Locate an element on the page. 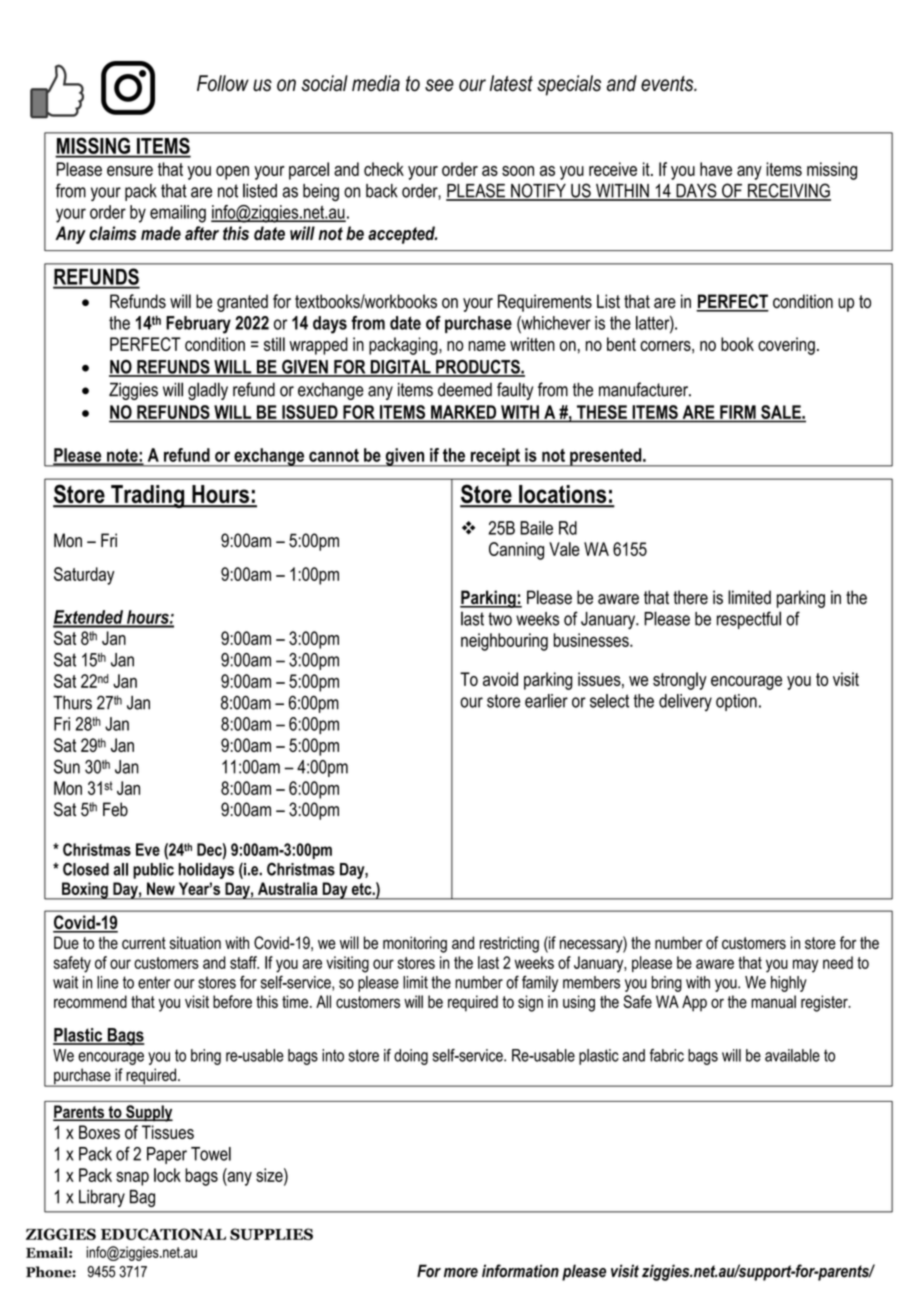 The image size is (924, 1308). Thurs is located at coordinates (72, 703).
